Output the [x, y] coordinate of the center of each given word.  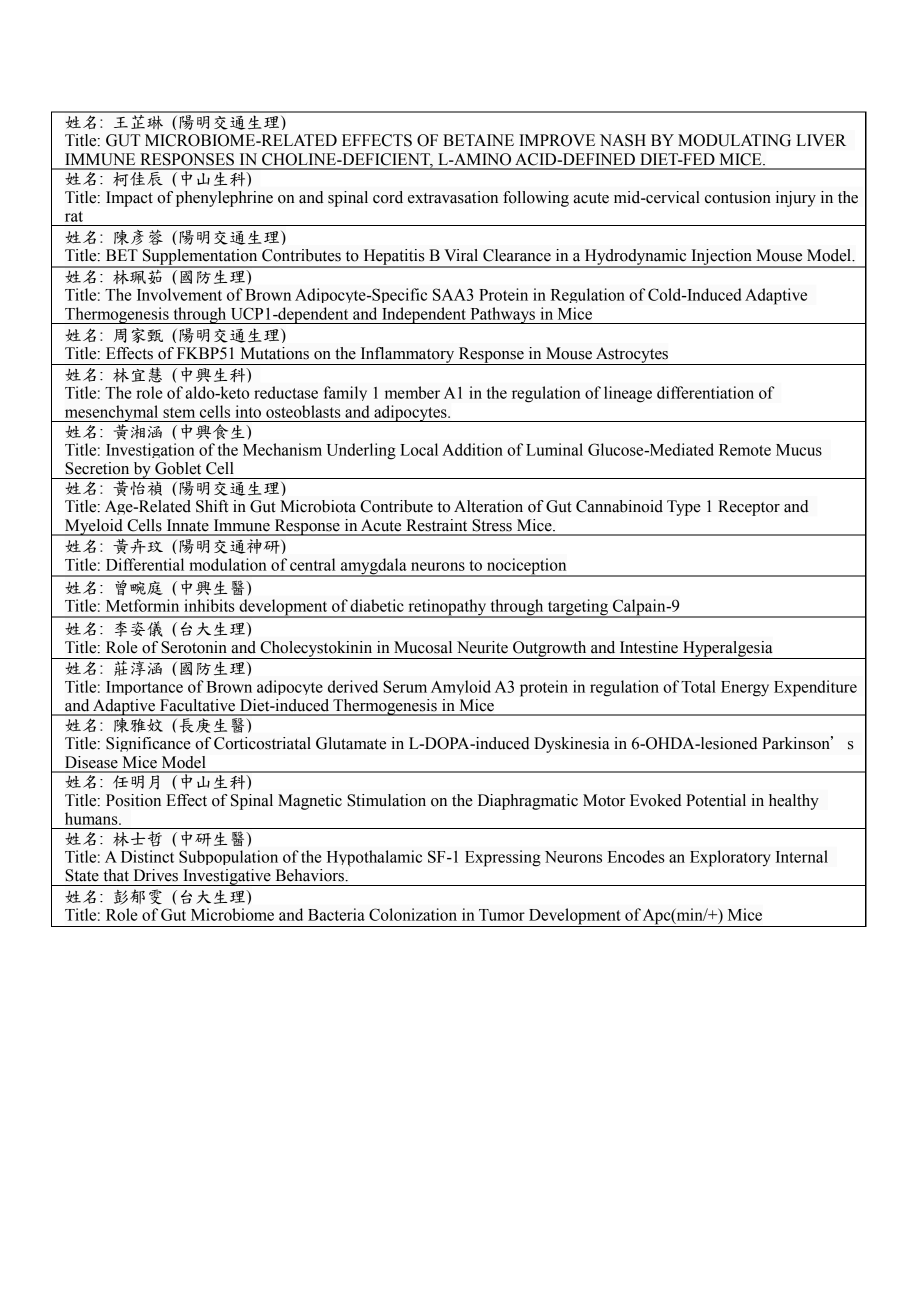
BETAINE [478, 140]
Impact [129, 199]
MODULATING [734, 140]
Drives [156, 875]
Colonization [413, 914]
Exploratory [730, 858]
